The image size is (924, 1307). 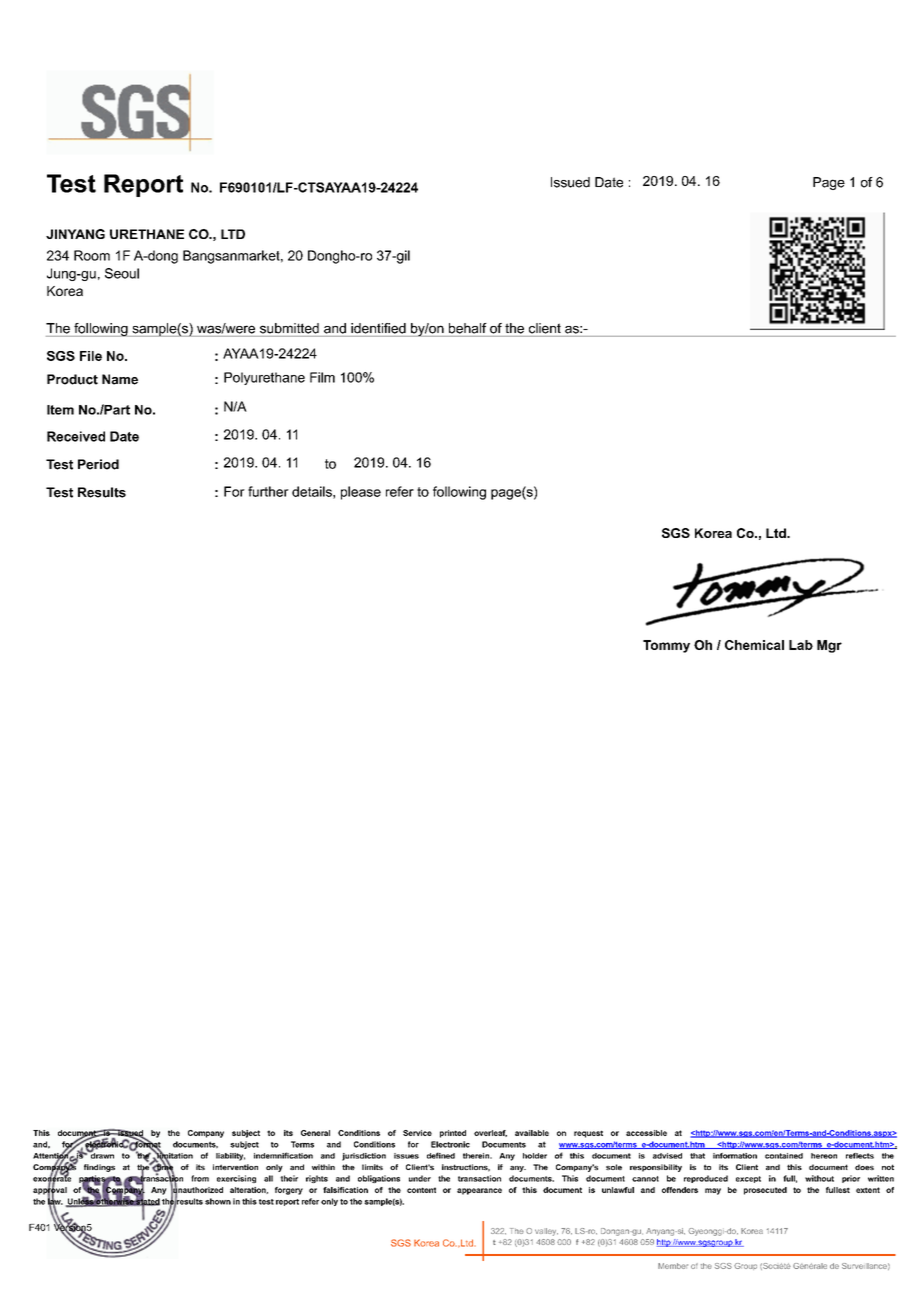 What do you see at coordinates (122, 273) in the screenshot?
I see `Seoul` at bounding box center [122, 273].
